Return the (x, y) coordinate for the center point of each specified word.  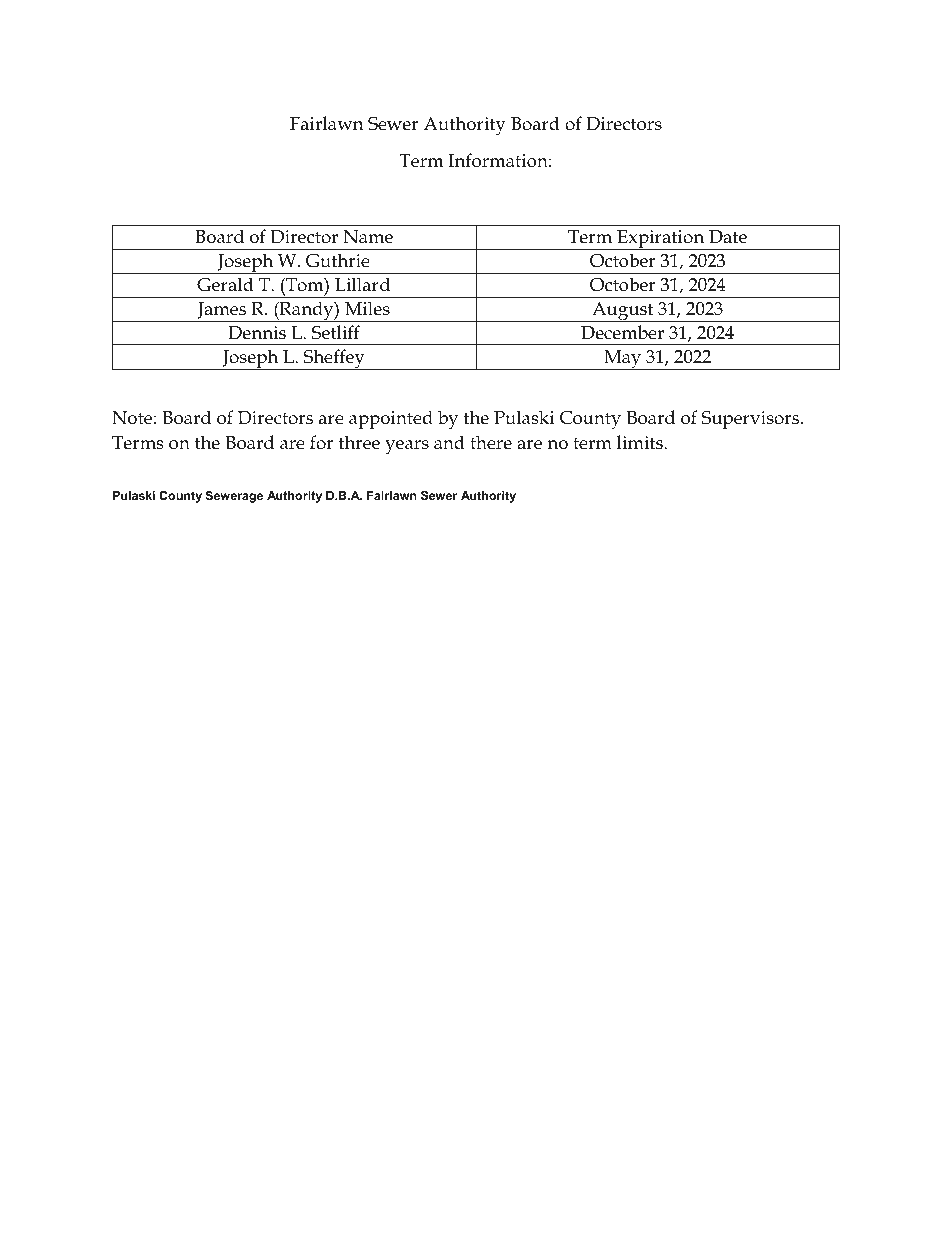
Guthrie (338, 260)
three (359, 442)
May (623, 360)
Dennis (257, 333)
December (622, 332)
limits (641, 442)
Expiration (661, 240)
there (491, 442)
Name (368, 237)
